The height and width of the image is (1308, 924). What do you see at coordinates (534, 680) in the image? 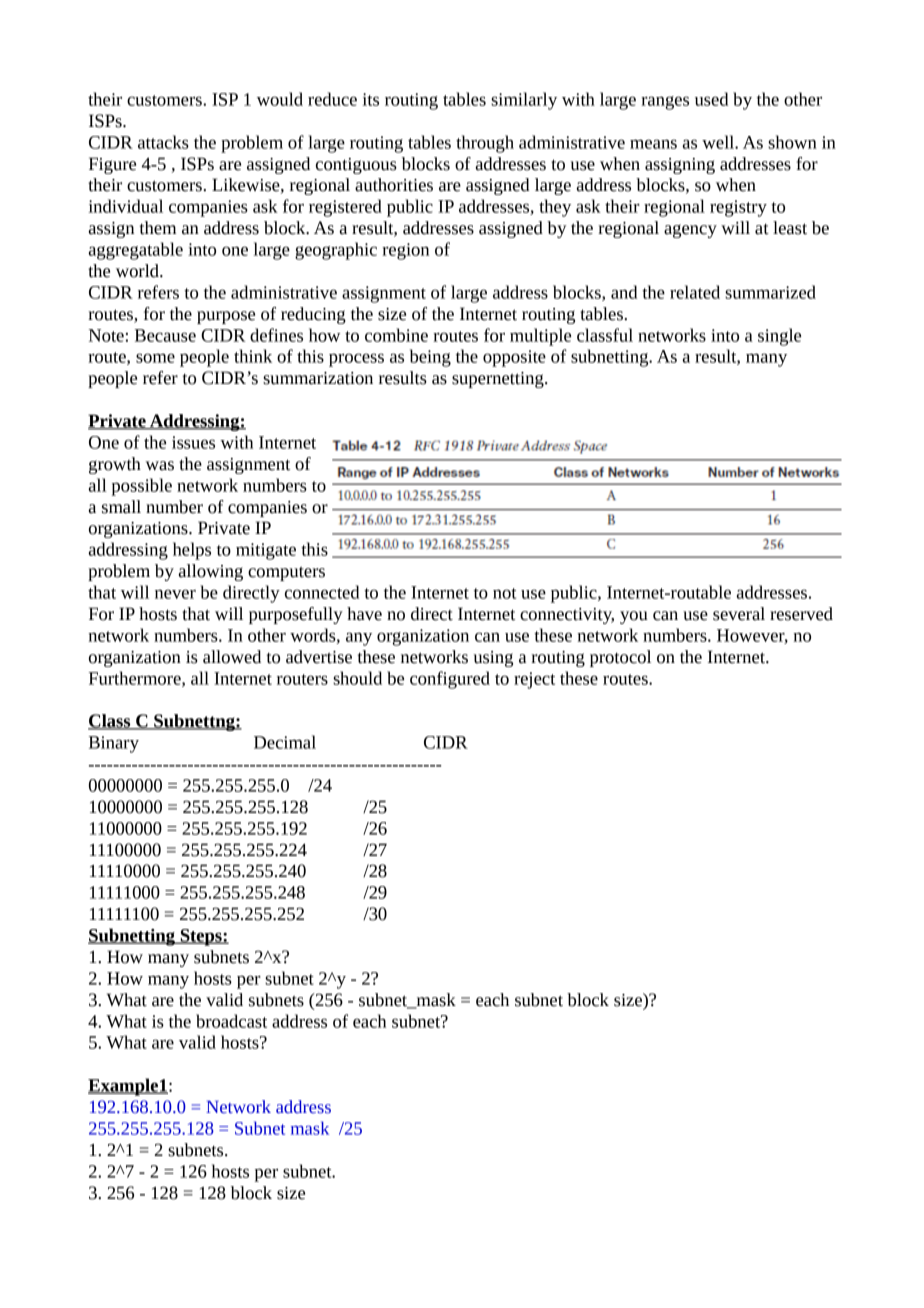
I see `reject` at bounding box center [534, 680].
